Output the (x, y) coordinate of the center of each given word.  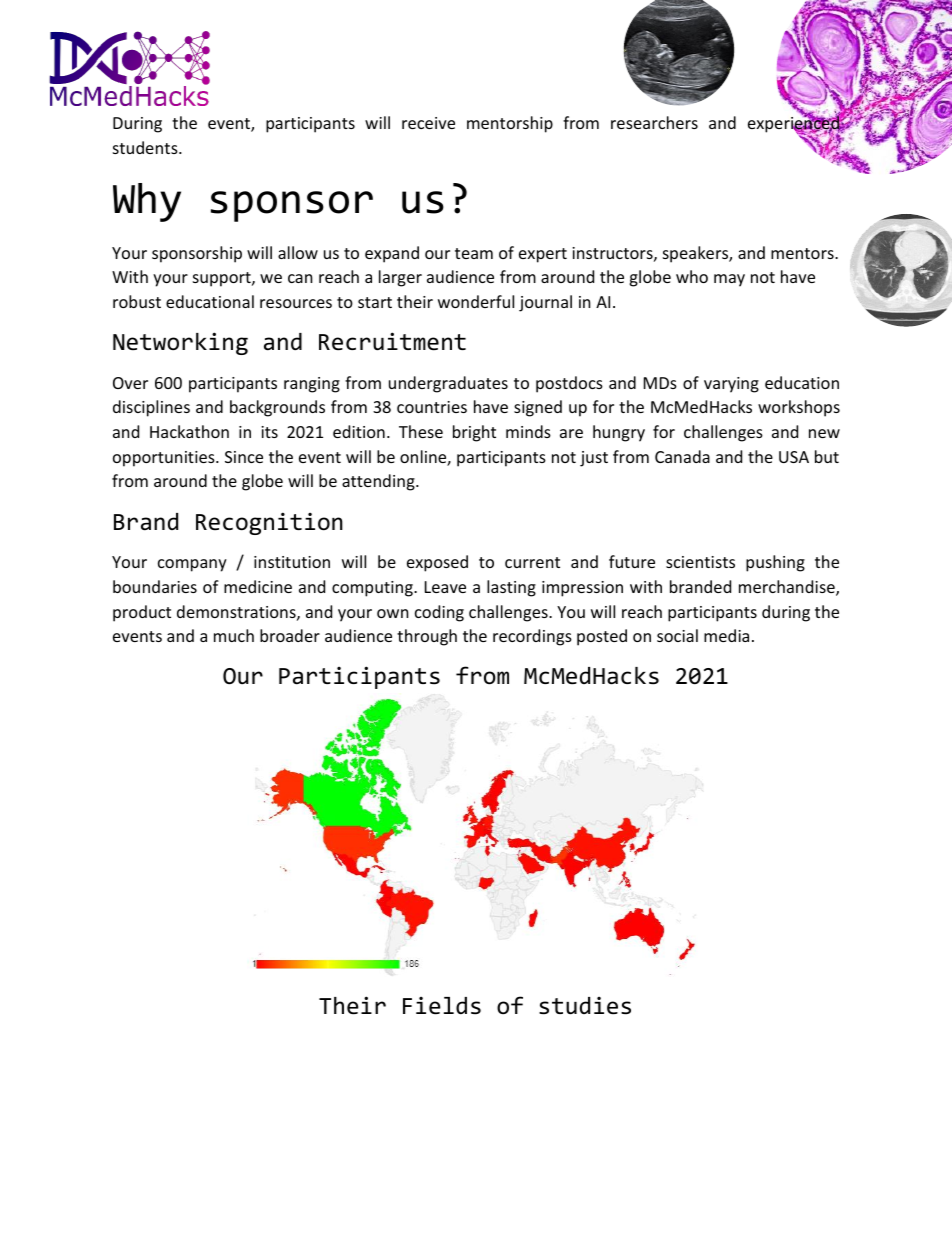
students (146, 147)
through (427, 637)
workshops (799, 408)
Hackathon (189, 431)
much (234, 635)
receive (428, 123)
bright (474, 433)
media (726, 635)
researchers (654, 122)
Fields (442, 1006)
